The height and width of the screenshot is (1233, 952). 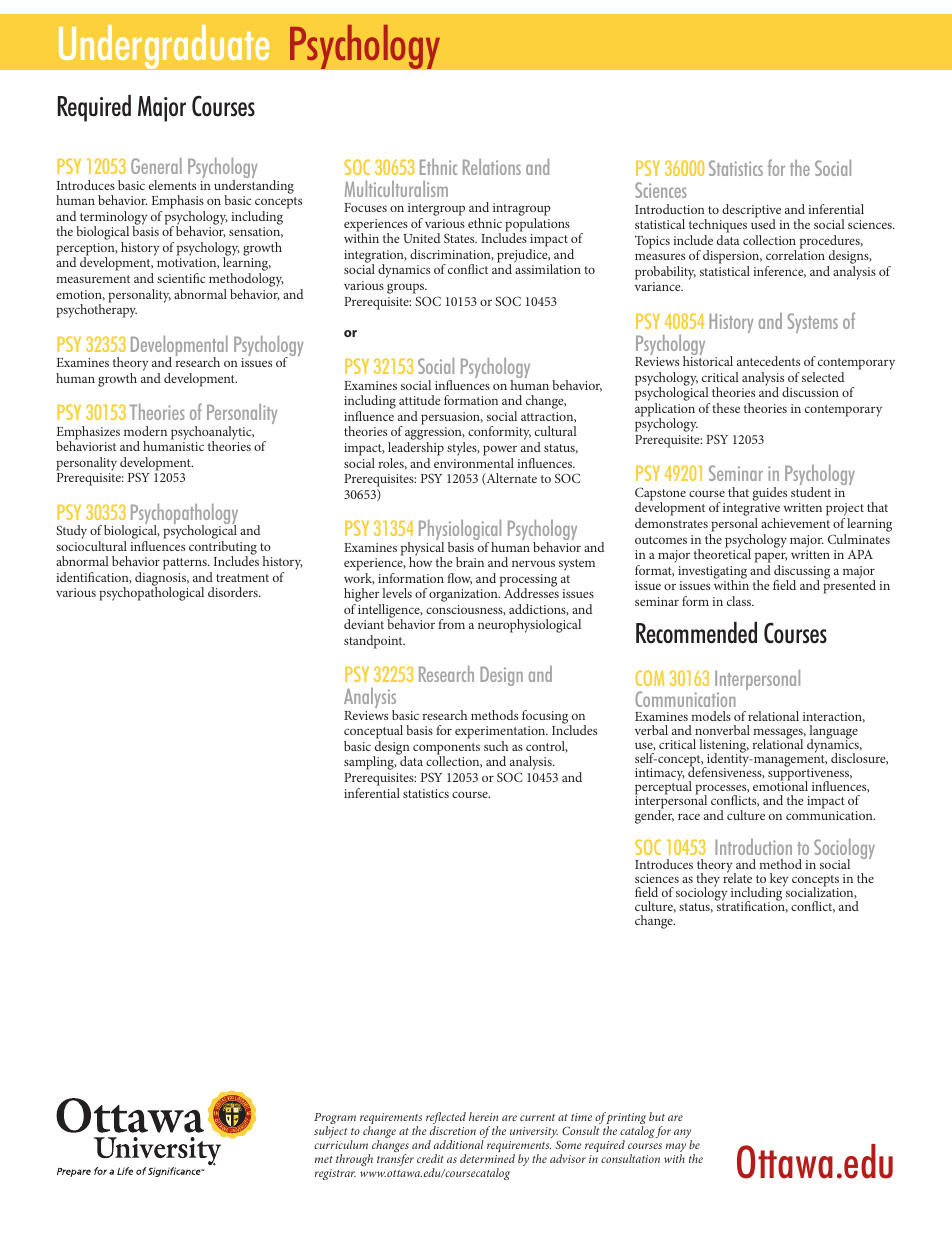 What do you see at coordinates (436, 211) in the screenshot?
I see `intergroup` at bounding box center [436, 211].
